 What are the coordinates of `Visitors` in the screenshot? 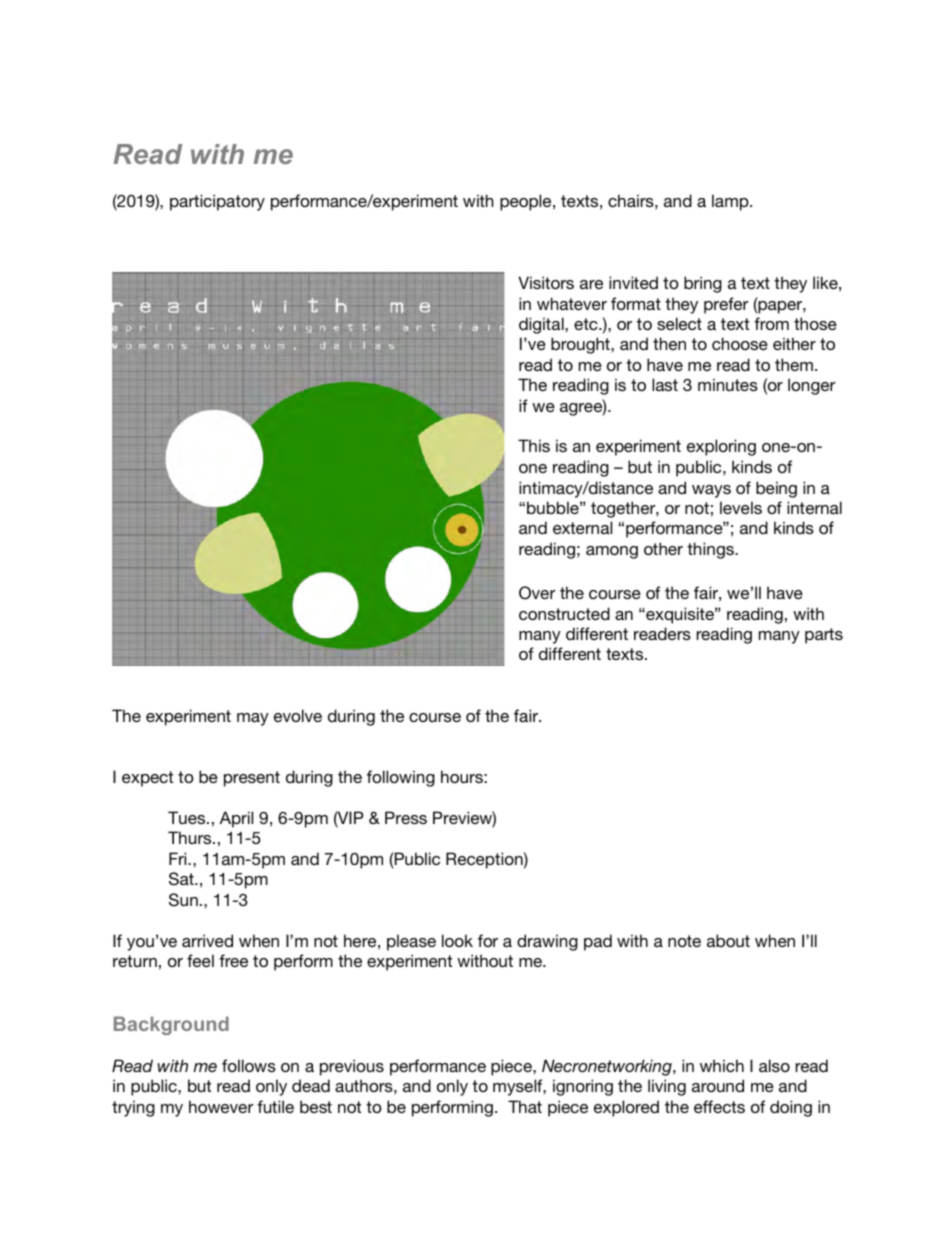 It's located at (546, 282).
